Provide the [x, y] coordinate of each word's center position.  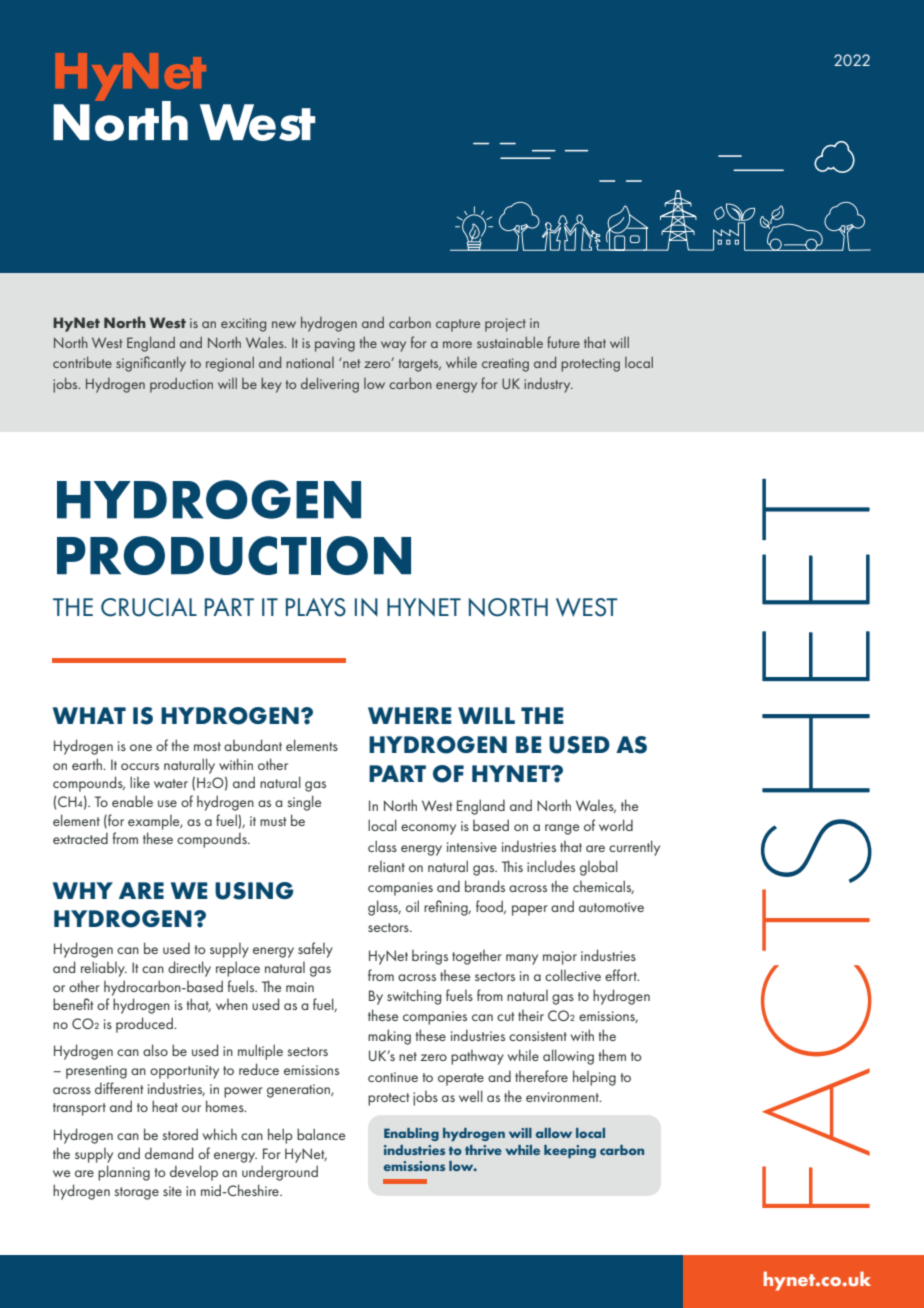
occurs [140, 766]
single [304, 803]
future [563, 342]
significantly [151, 364]
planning [124, 1173]
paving [335, 345]
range [562, 829]
